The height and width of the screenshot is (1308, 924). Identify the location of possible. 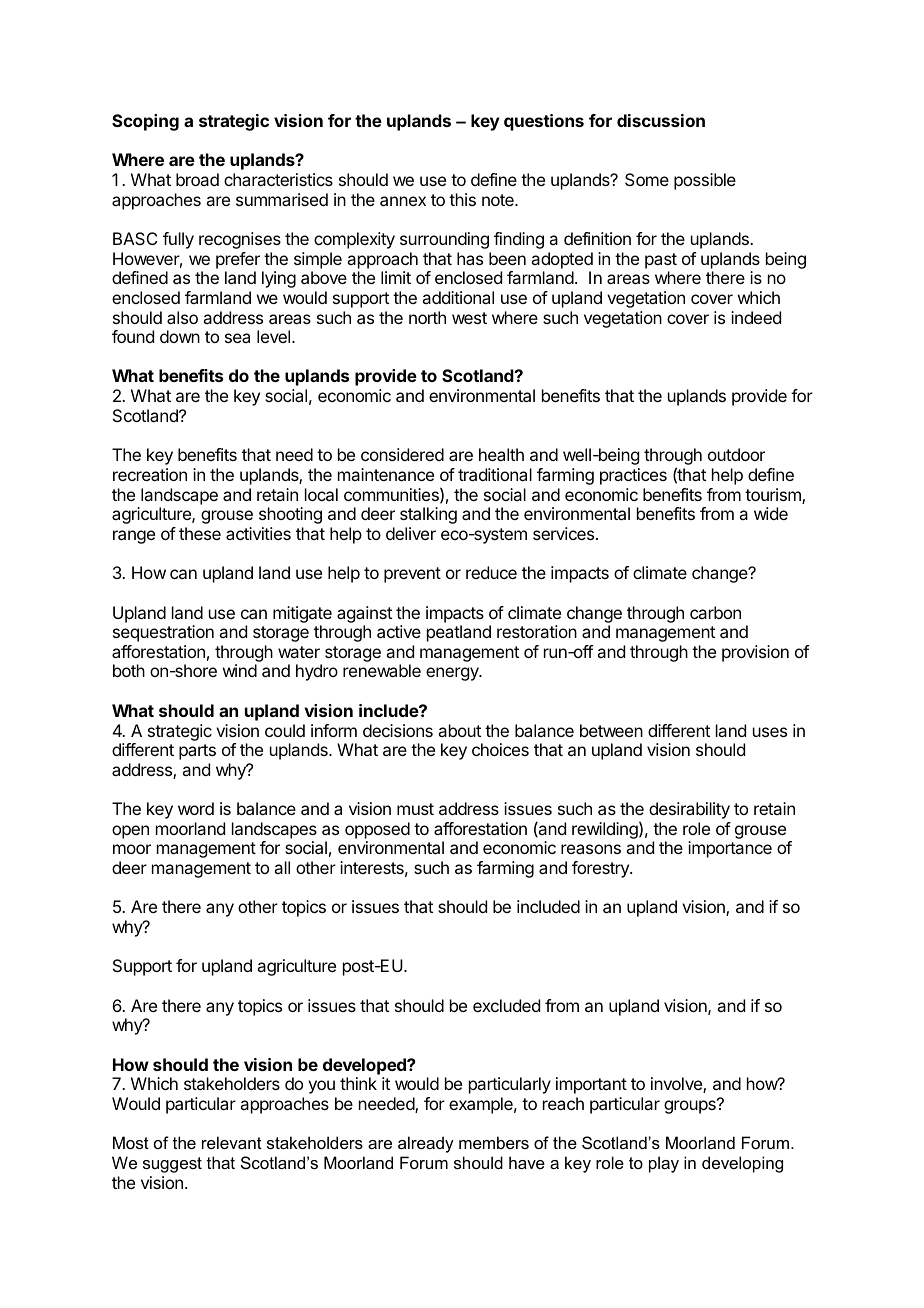
(705, 181).
